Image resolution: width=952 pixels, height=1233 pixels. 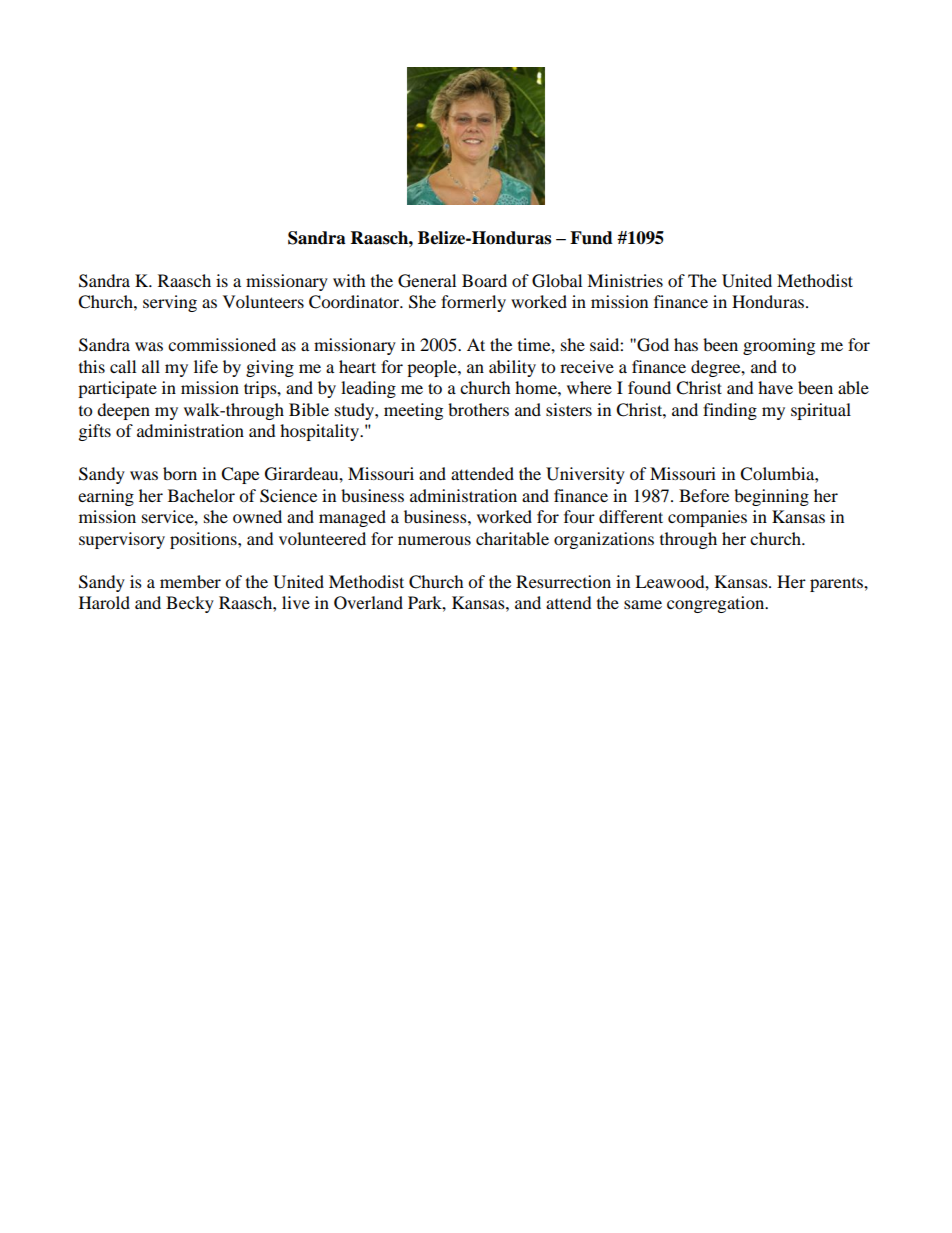 What do you see at coordinates (591, 238) in the screenshot?
I see `Fund` at bounding box center [591, 238].
